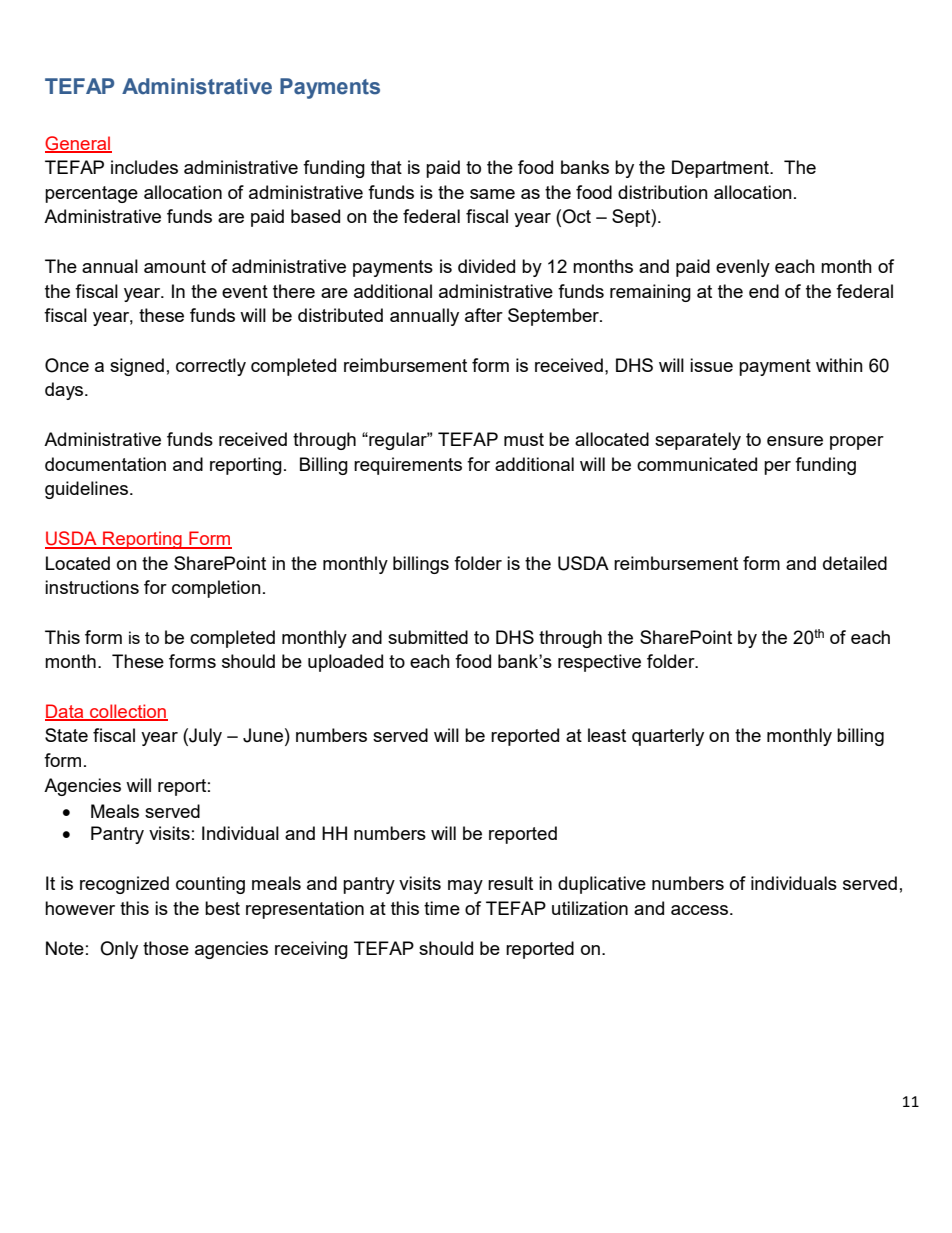  What do you see at coordinates (442, 908) in the screenshot?
I see `time` at bounding box center [442, 908].
